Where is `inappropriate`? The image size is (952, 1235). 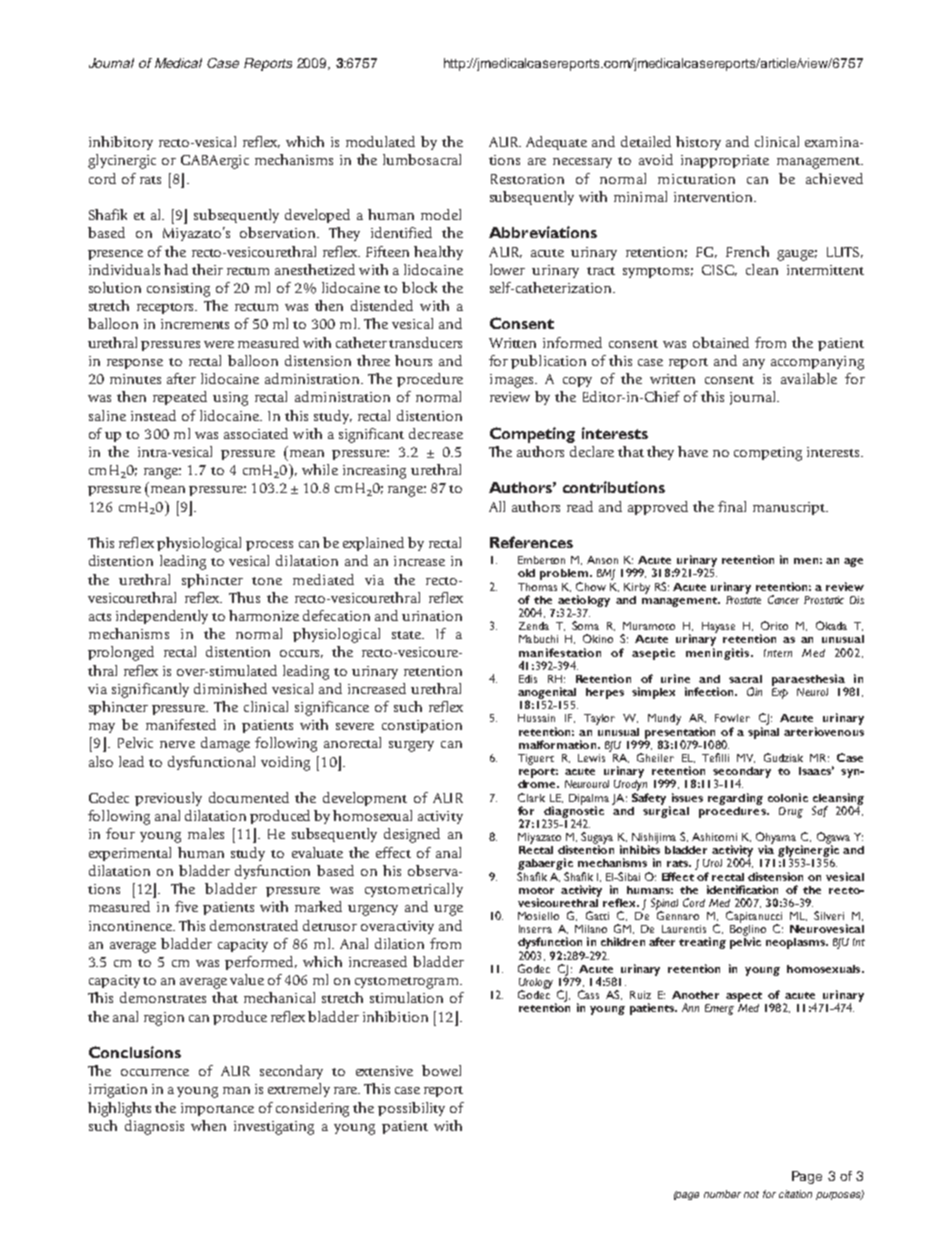 inappropriate is located at coordinates (725, 161).
